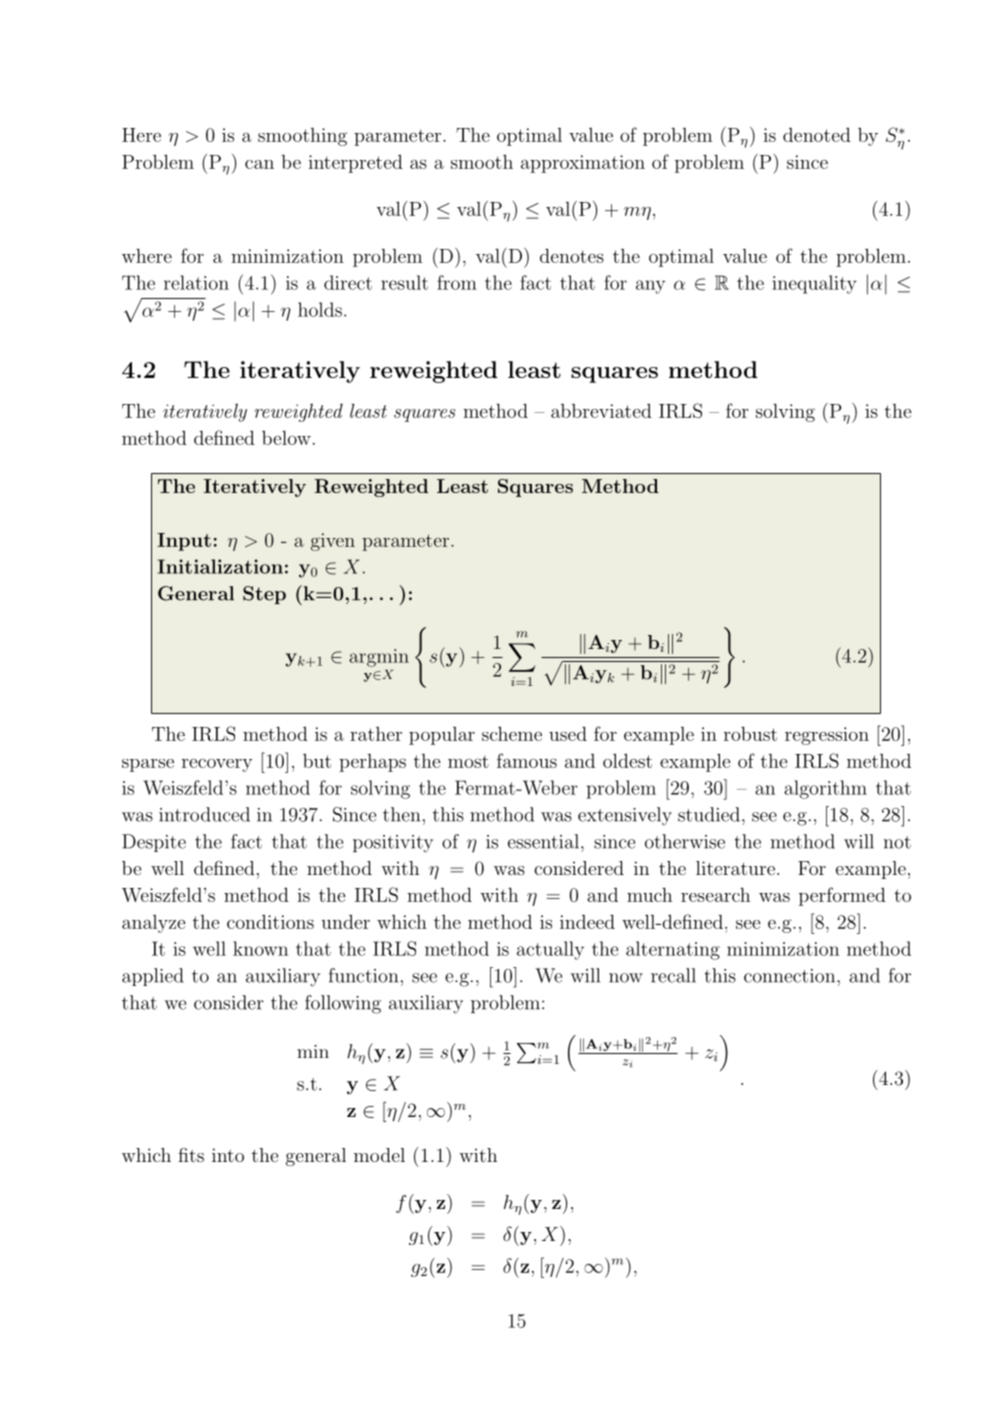 Image resolution: width=1005 pixels, height=1422 pixels. Describe the element at coordinates (264, 595) in the page. I see `Step` at that location.
